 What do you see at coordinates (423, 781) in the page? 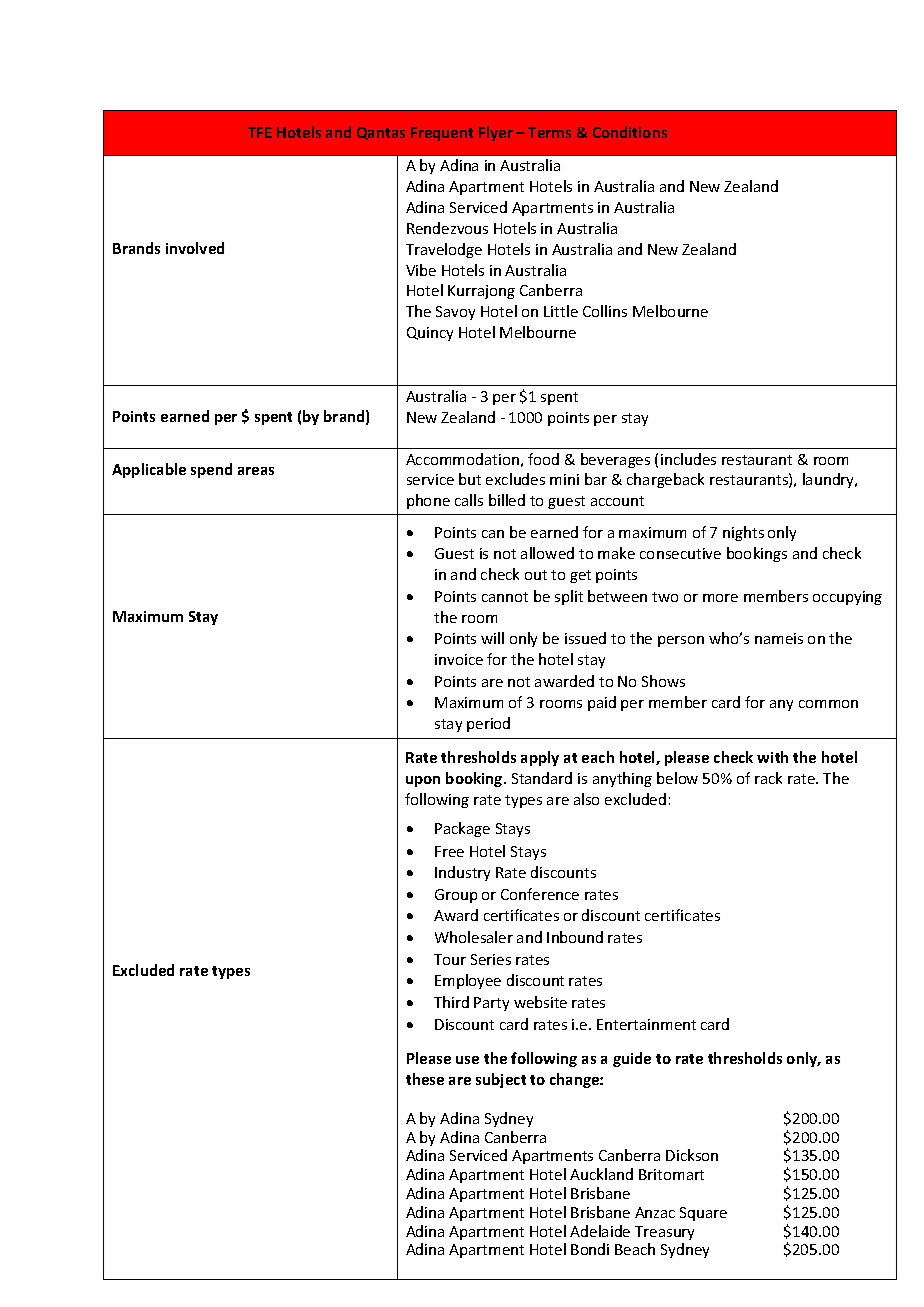
I see `upon` at bounding box center [423, 781].
